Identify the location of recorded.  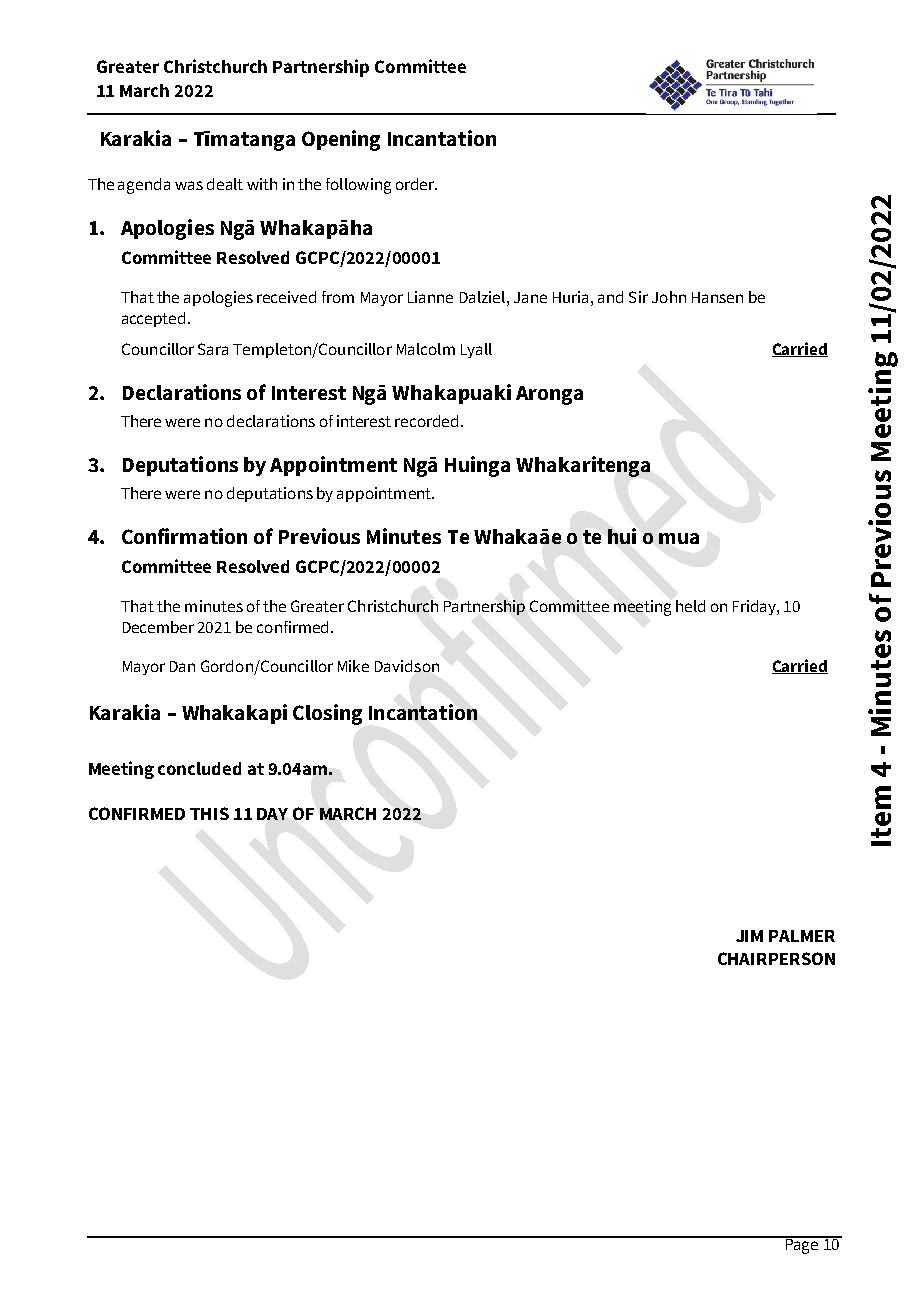
(426, 421).
